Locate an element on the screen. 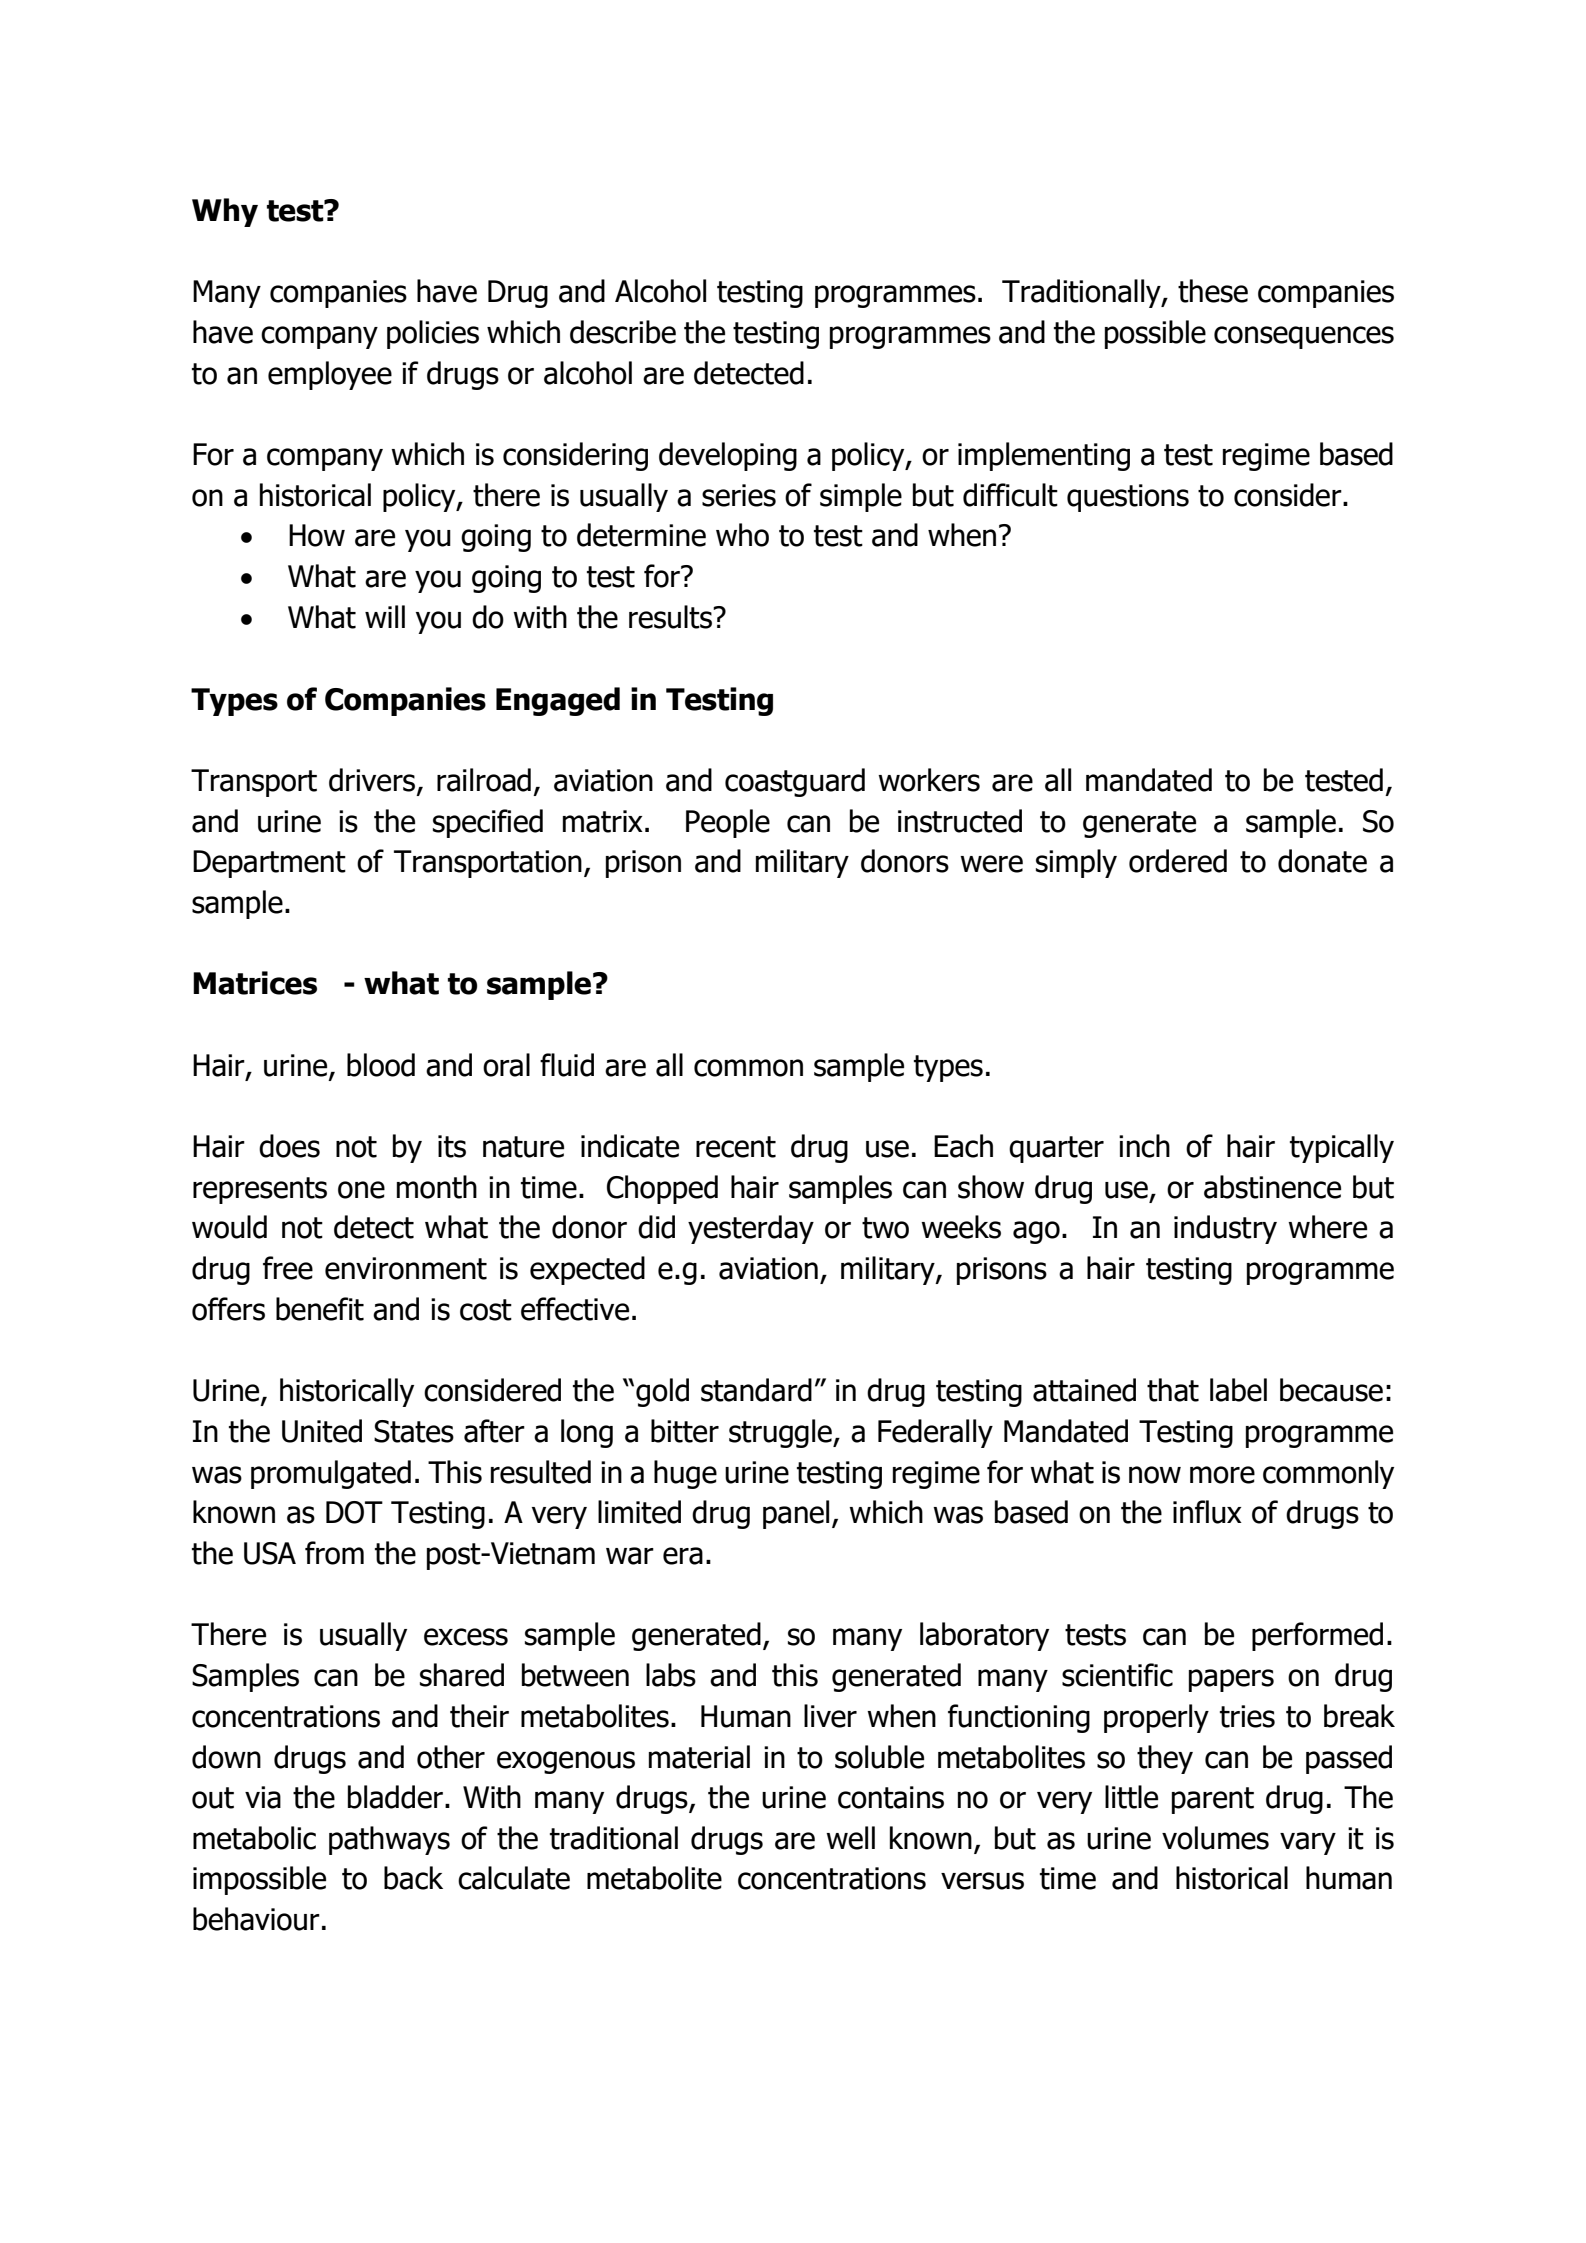 The height and width of the screenshot is (2243, 1586). describe is located at coordinates (623, 332).
